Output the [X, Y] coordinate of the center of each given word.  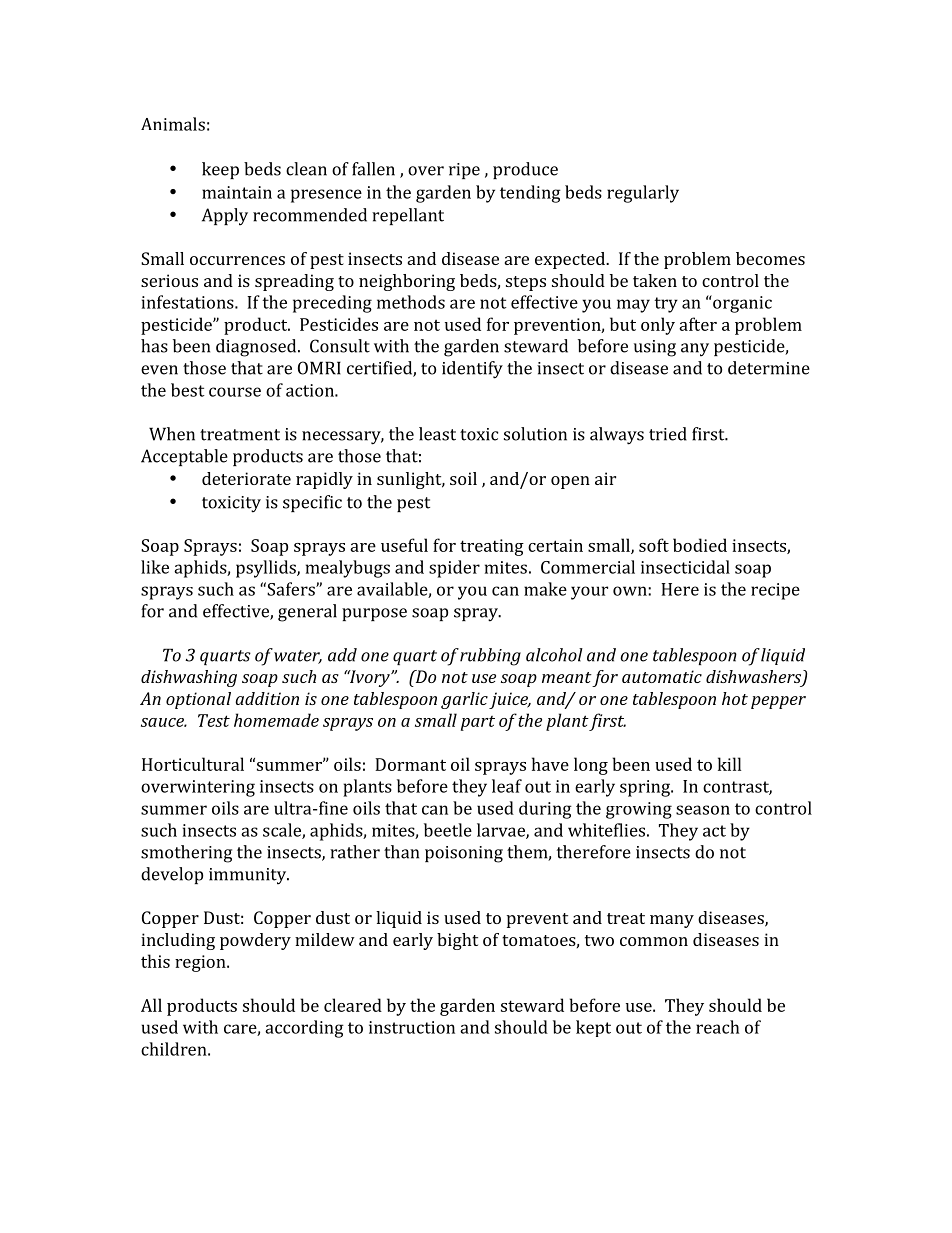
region [201, 963]
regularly [643, 194]
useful [404, 545]
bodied [700, 545]
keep [220, 170]
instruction [412, 1027]
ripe [464, 171]
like [155, 567]
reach [718, 1027]
